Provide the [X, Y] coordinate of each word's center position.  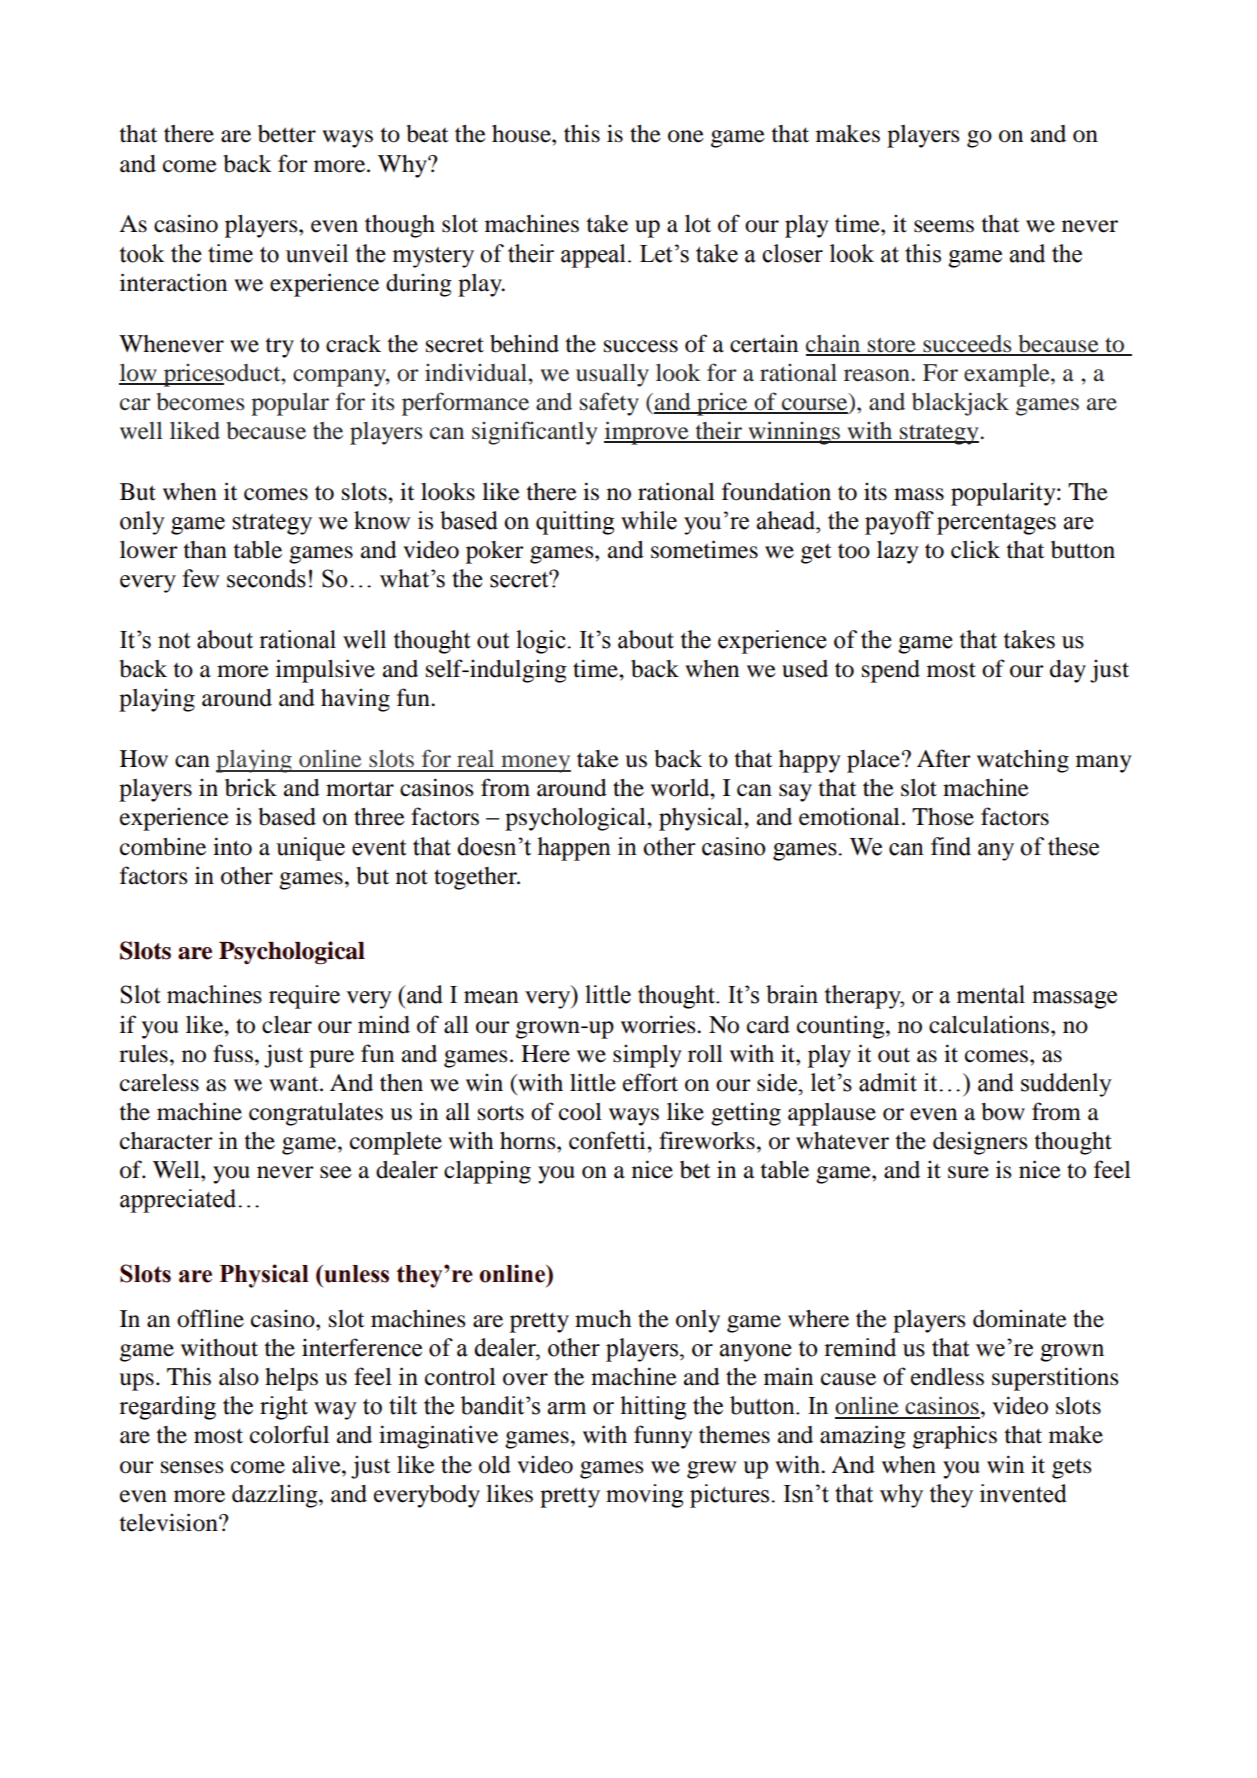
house [522, 134]
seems [944, 226]
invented [1023, 1493]
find [951, 846]
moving [644, 1496]
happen [574, 849]
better [287, 134]
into [232, 846]
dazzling [276, 1496]
